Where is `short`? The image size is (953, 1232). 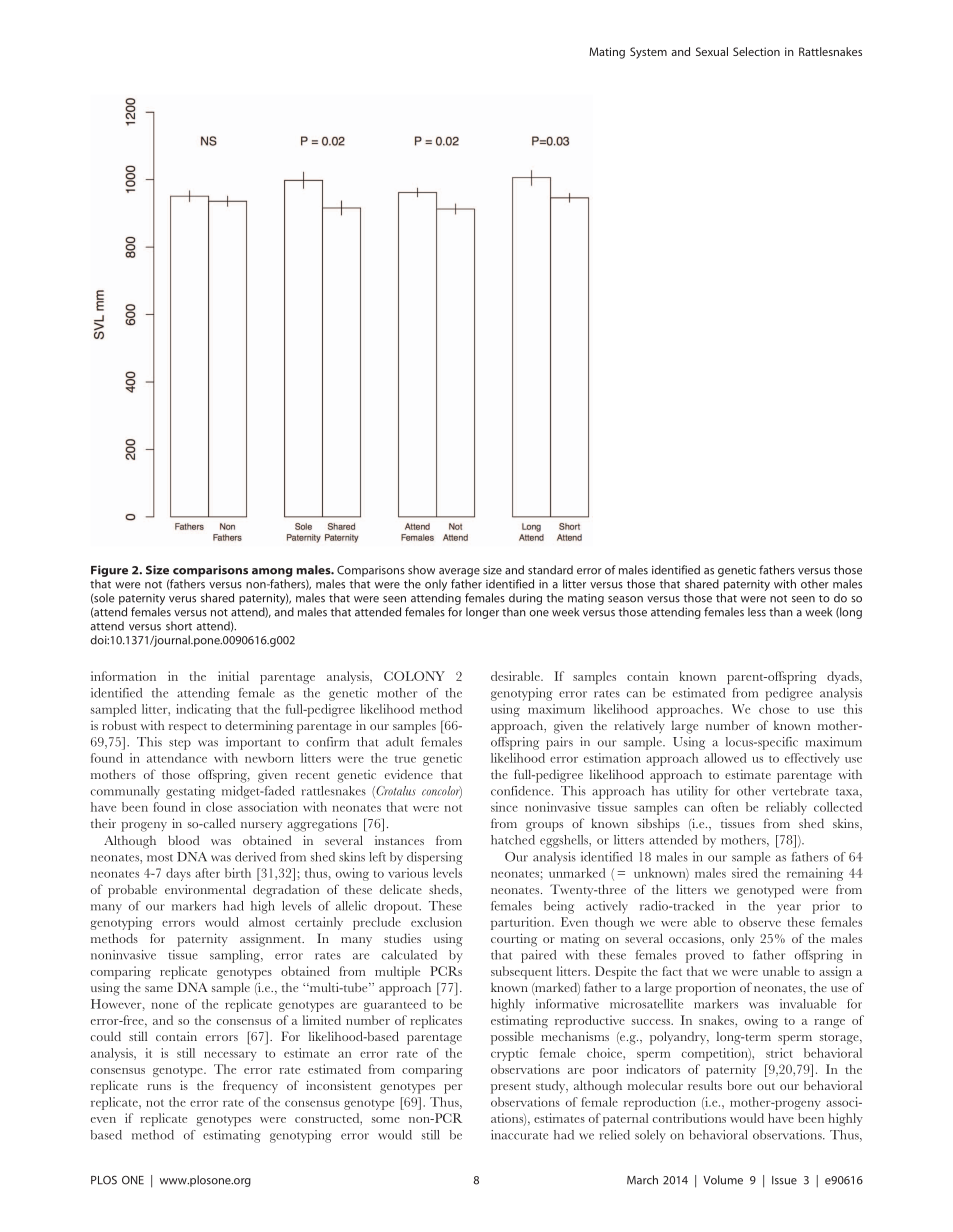
short is located at coordinates (179, 626).
